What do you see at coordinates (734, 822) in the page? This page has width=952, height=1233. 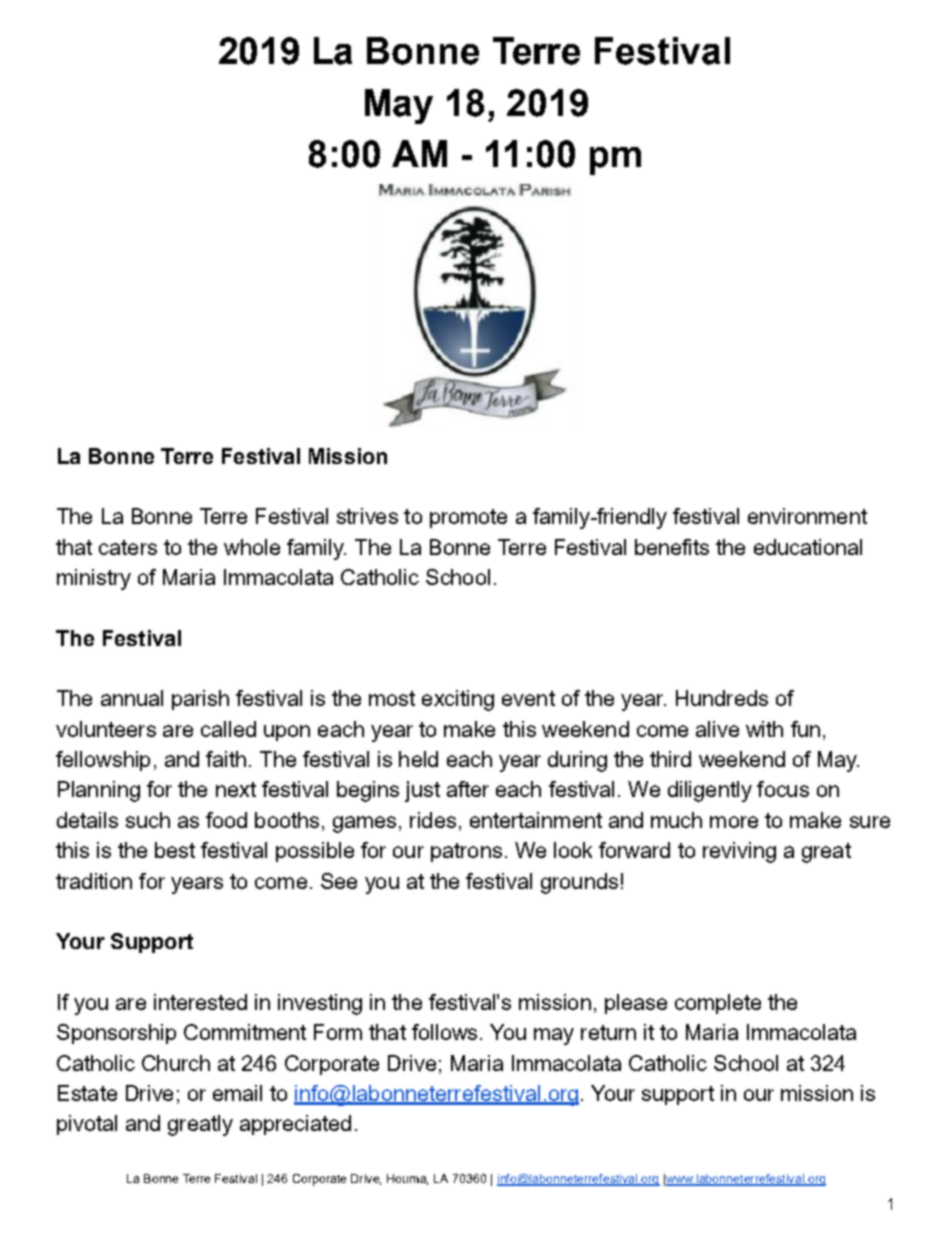 I see `more` at bounding box center [734, 822].
